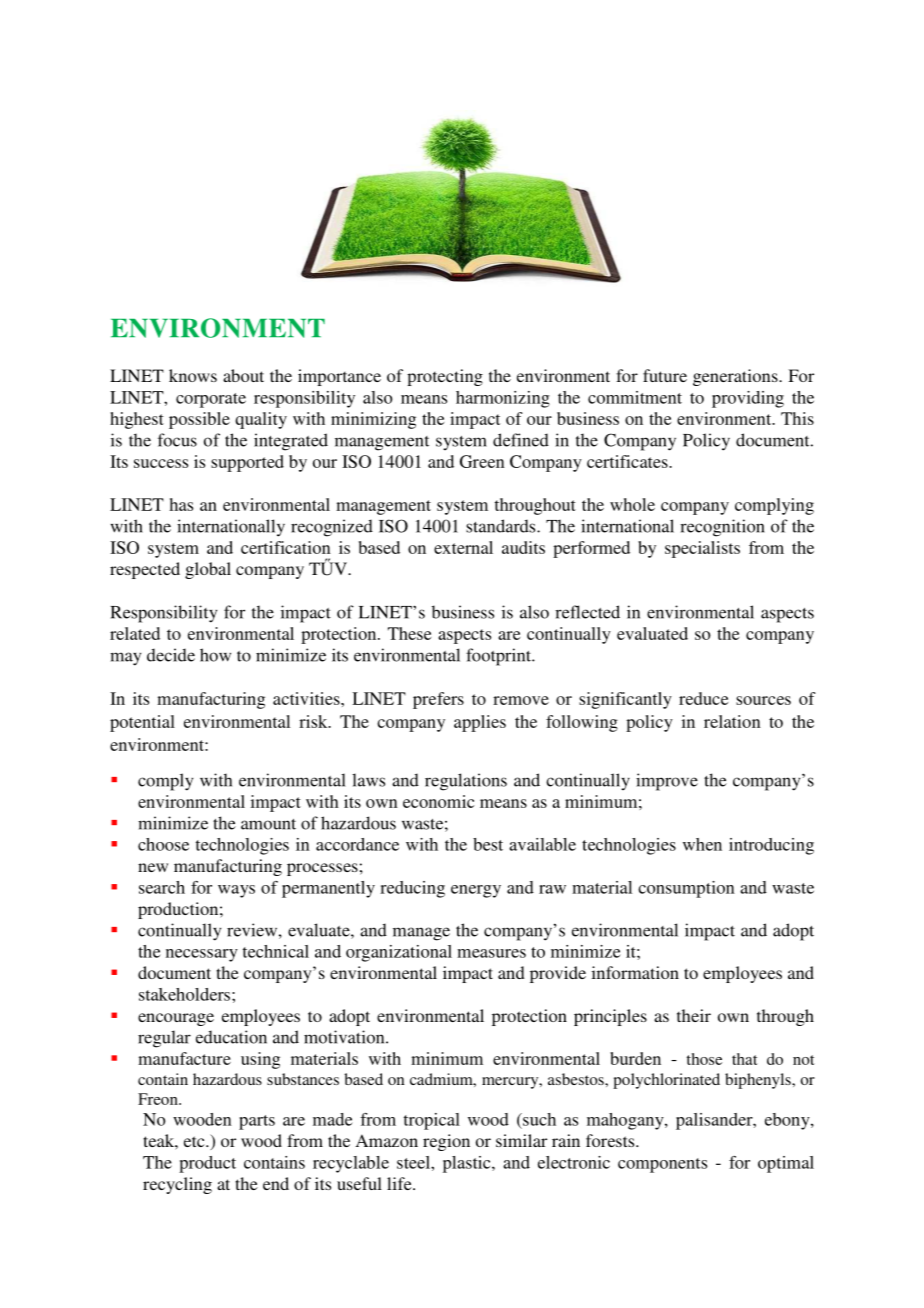 Image resolution: width=924 pixels, height=1308 pixels. What do you see at coordinates (703, 698) in the screenshot?
I see `reduce` at bounding box center [703, 698].
